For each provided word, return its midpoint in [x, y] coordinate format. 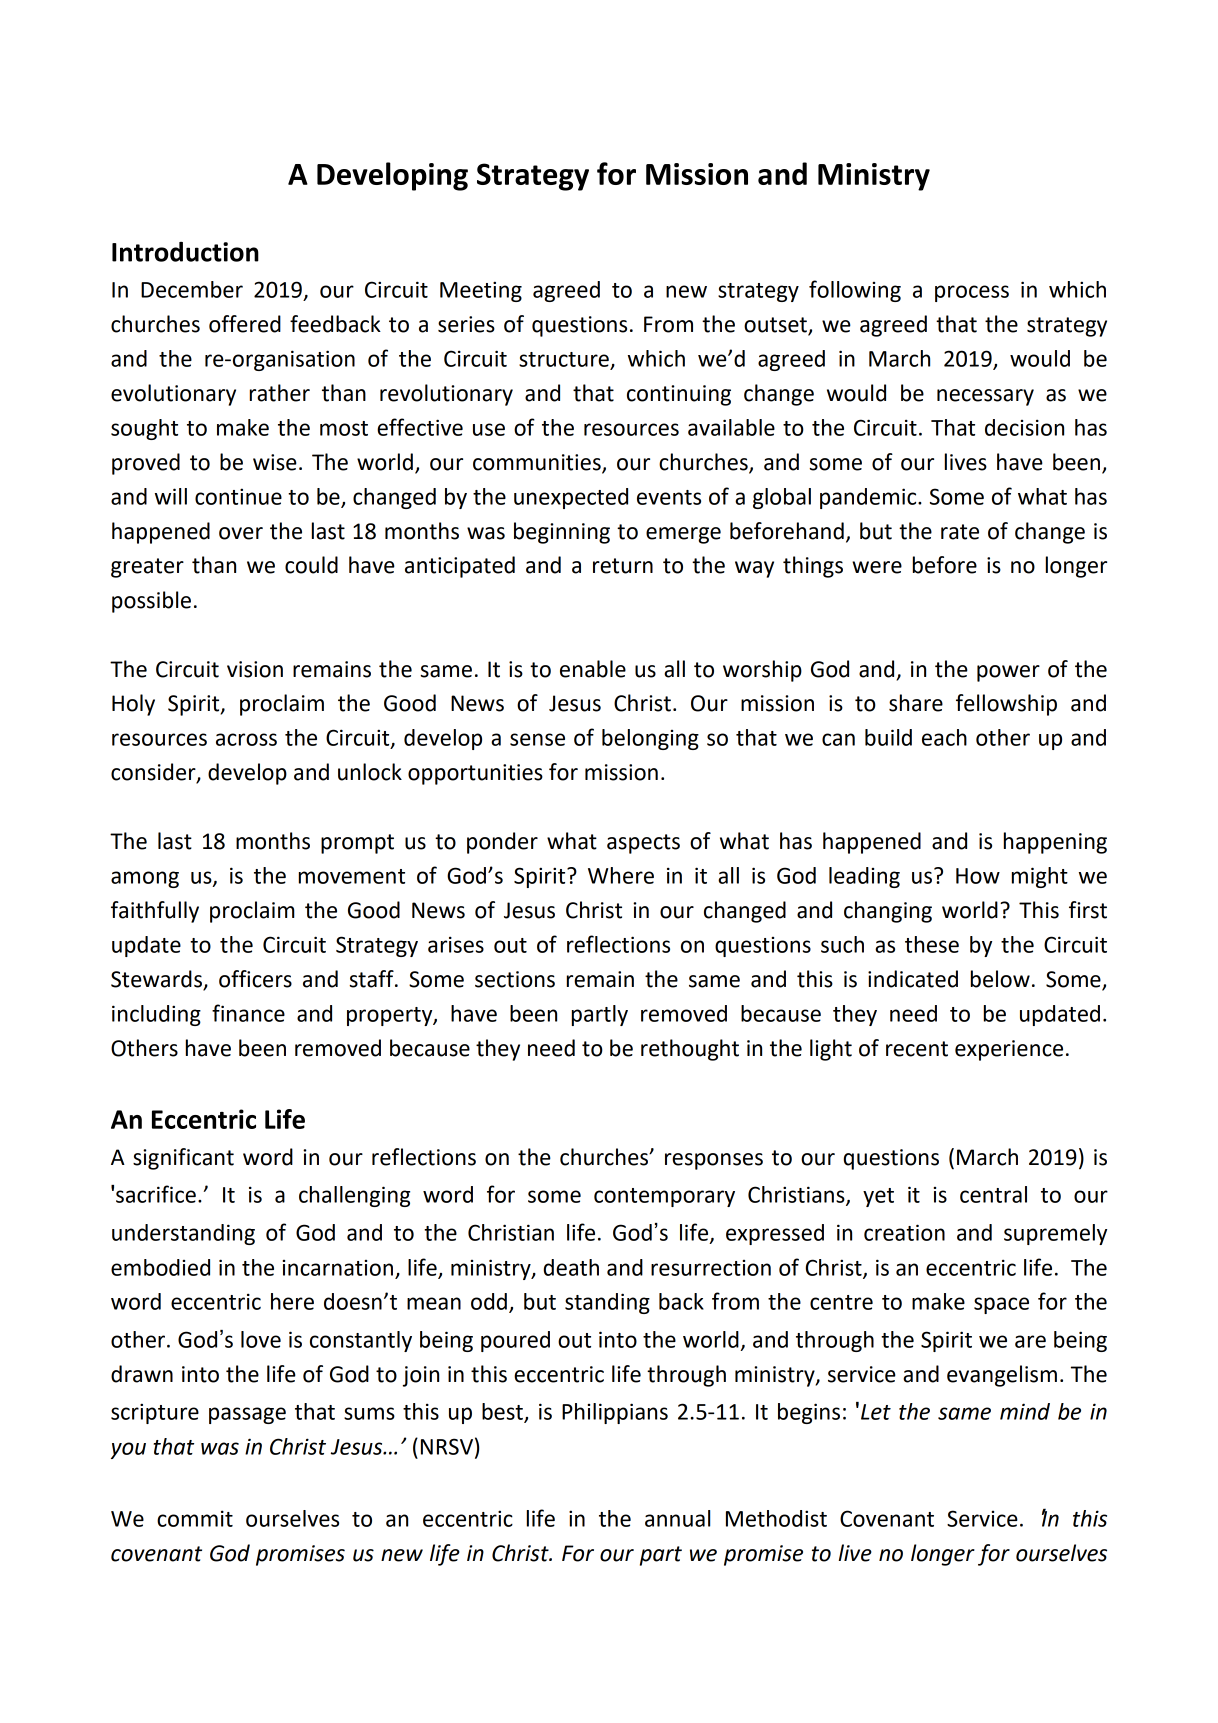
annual [677, 1518]
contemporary [664, 1197]
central [993, 1194]
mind [1025, 1411]
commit [195, 1518]
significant [183, 1159]
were [877, 567]
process [972, 293]
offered [245, 324]
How [978, 876]
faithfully [155, 912]
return [623, 566]
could [311, 565]
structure [564, 359]
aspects [643, 844]
